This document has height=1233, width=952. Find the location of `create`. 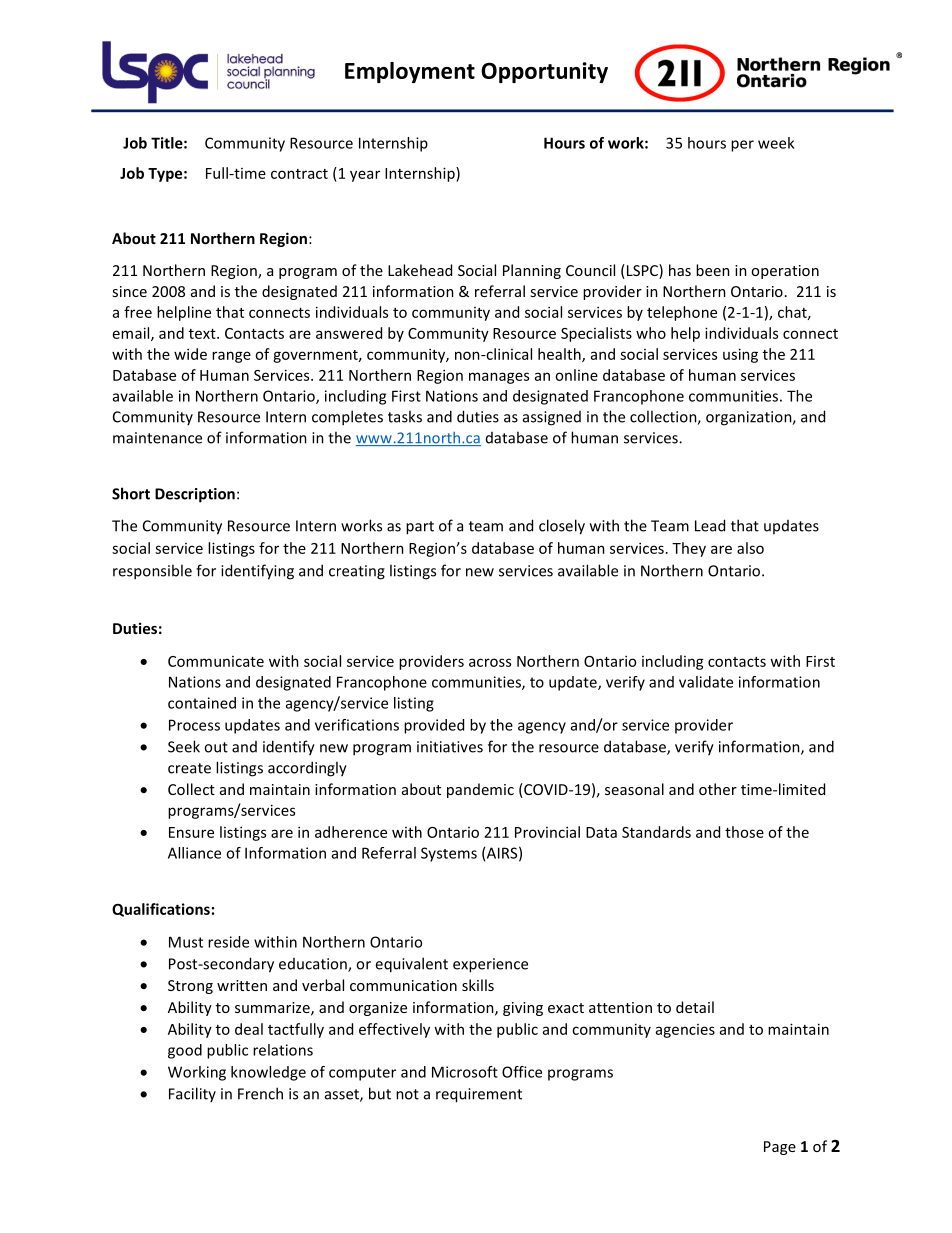

create is located at coordinates (189, 768).
